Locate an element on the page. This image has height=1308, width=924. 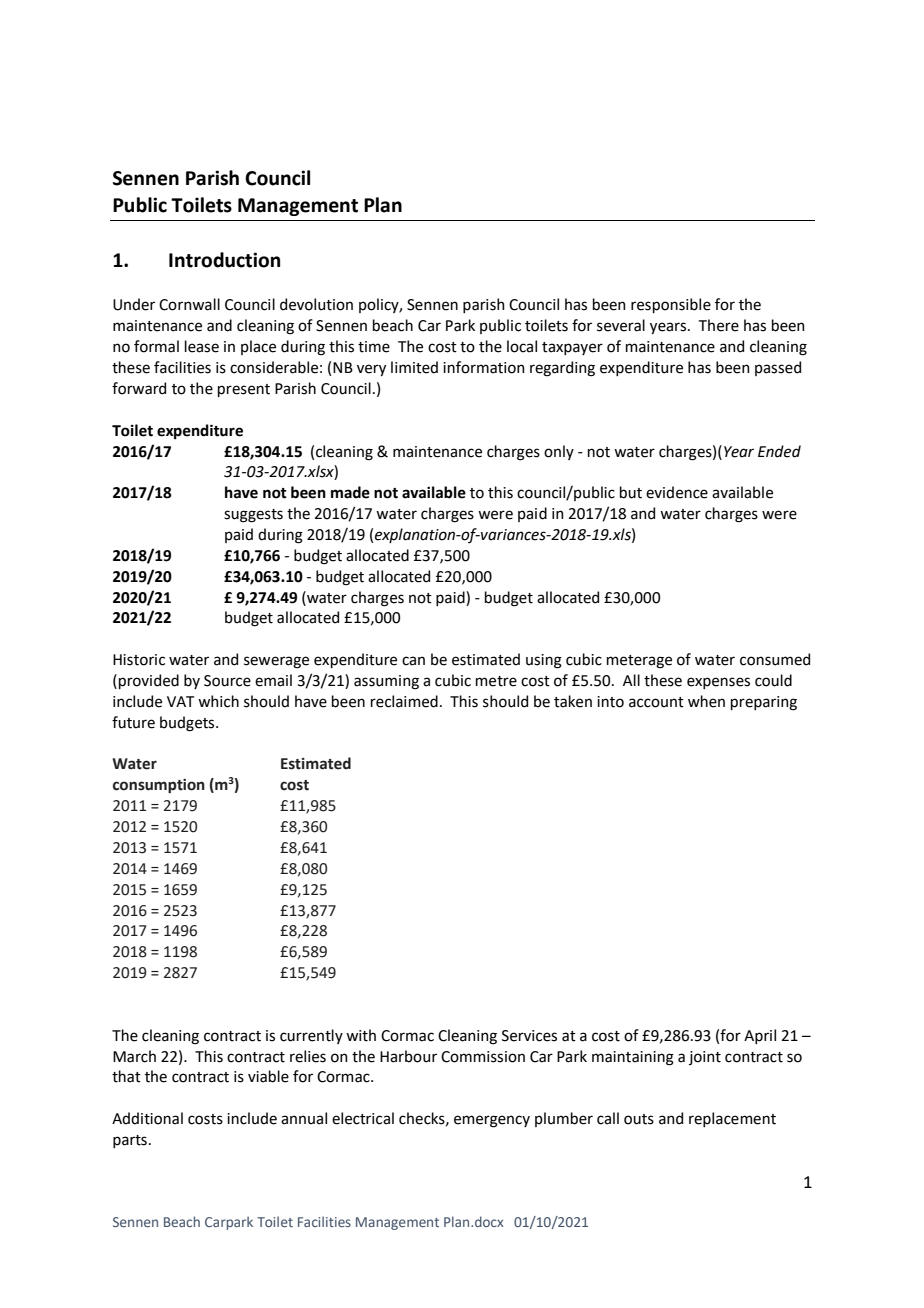
consumption is located at coordinates (159, 786).
